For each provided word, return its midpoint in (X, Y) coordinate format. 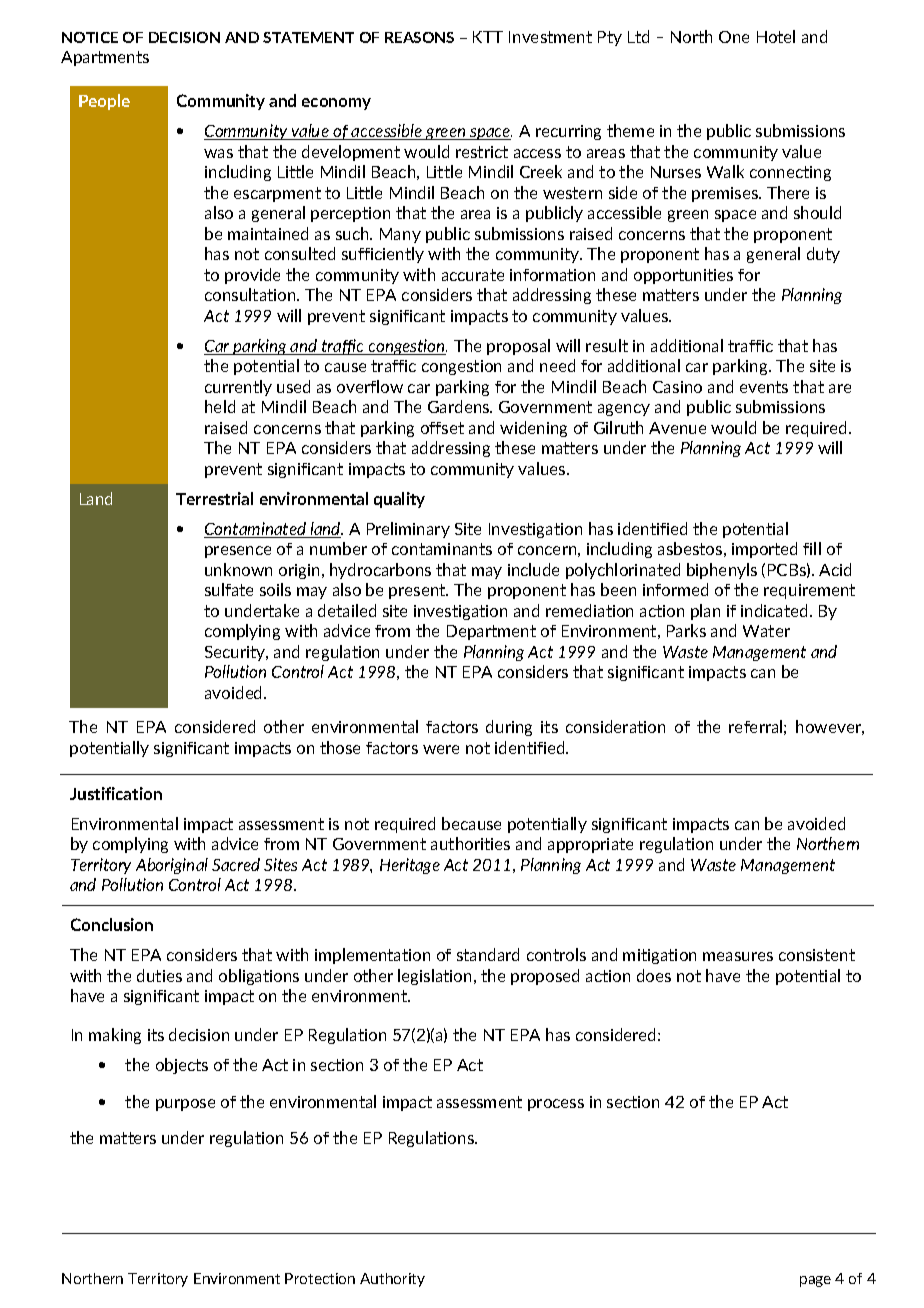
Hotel (776, 36)
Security (236, 653)
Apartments (105, 58)
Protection (320, 1278)
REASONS (419, 37)
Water (766, 631)
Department (491, 632)
